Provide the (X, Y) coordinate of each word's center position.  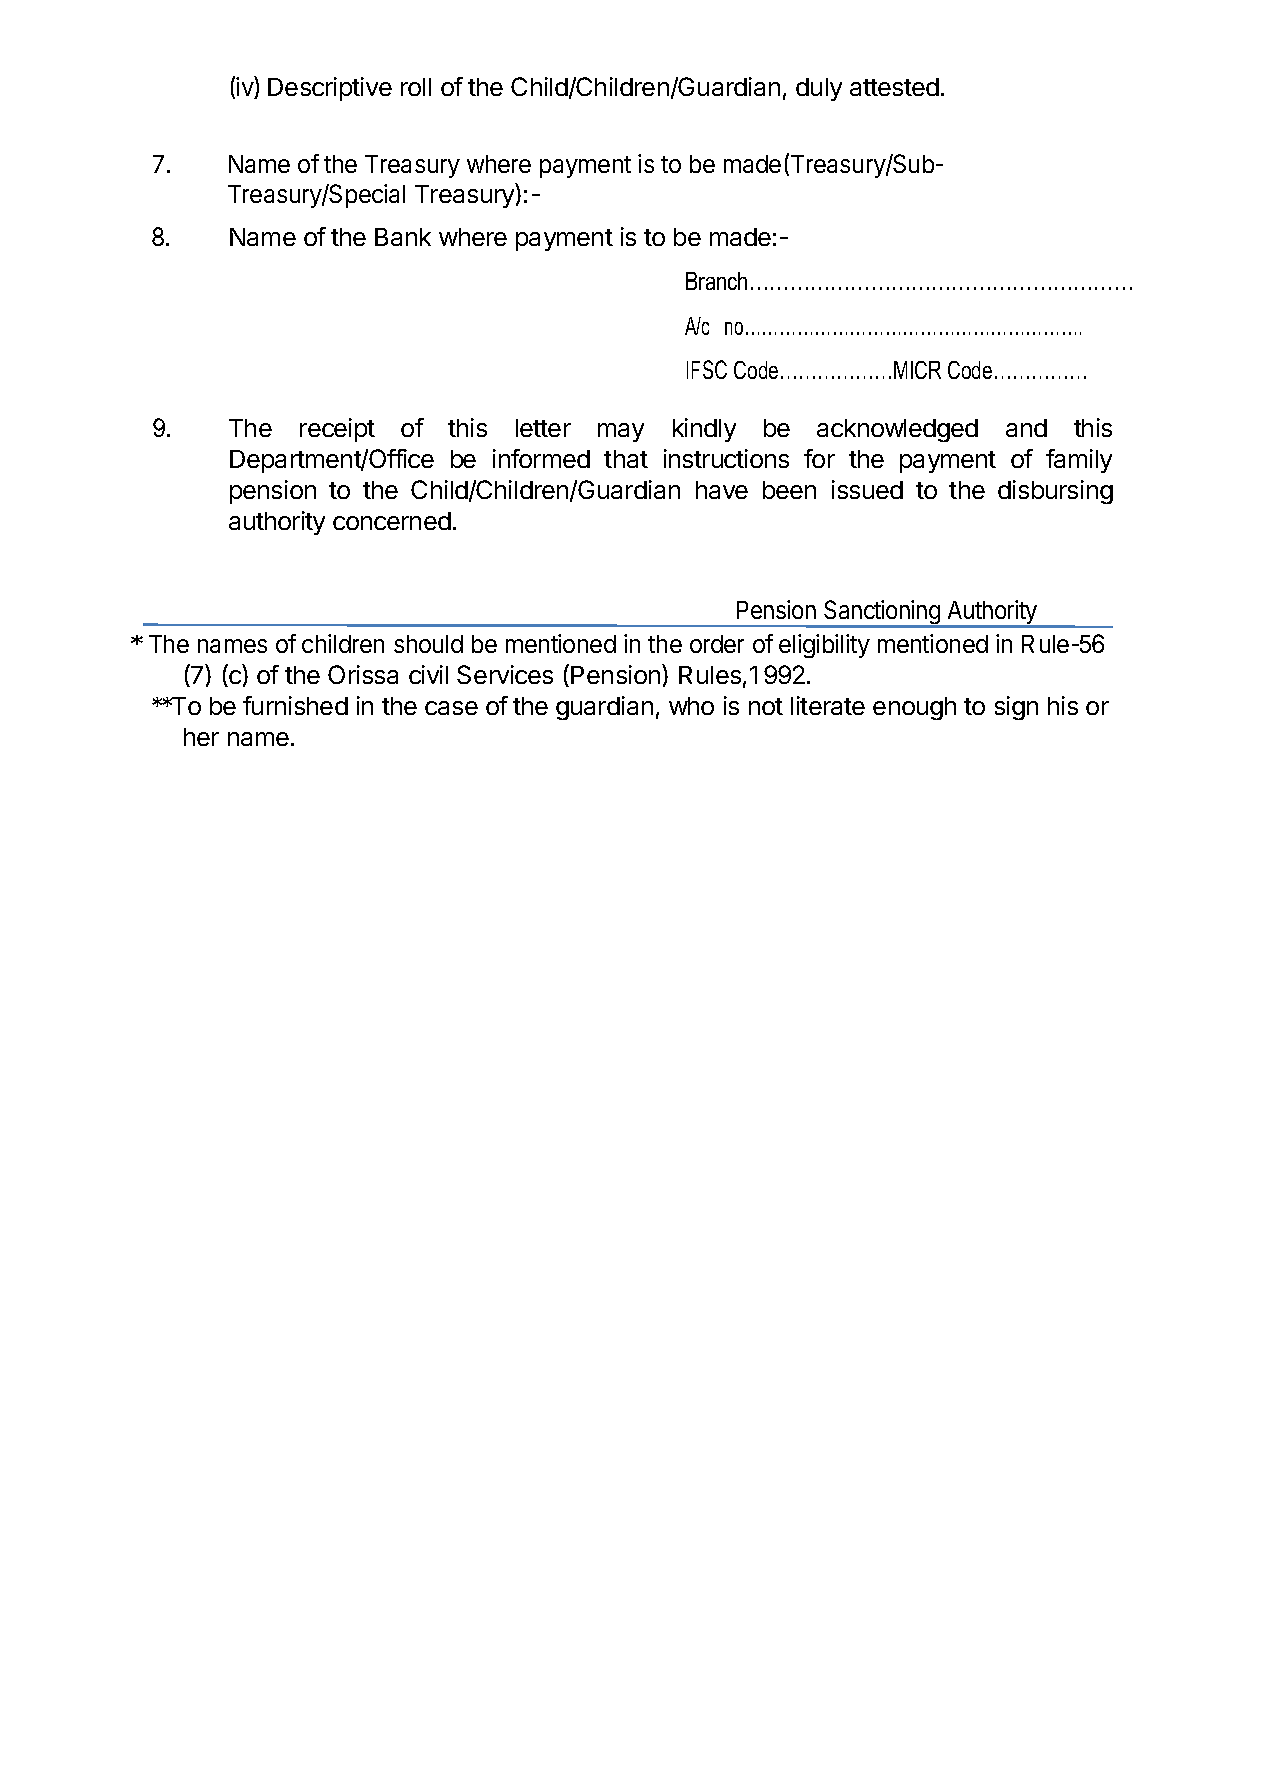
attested (894, 87)
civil (428, 674)
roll (416, 87)
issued (867, 489)
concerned (392, 521)
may (621, 432)
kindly (704, 430)
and (1026, 428)
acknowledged (897, 430)
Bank (403, 237)
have (722, 490)
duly (819, 89)
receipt (337, 430)
